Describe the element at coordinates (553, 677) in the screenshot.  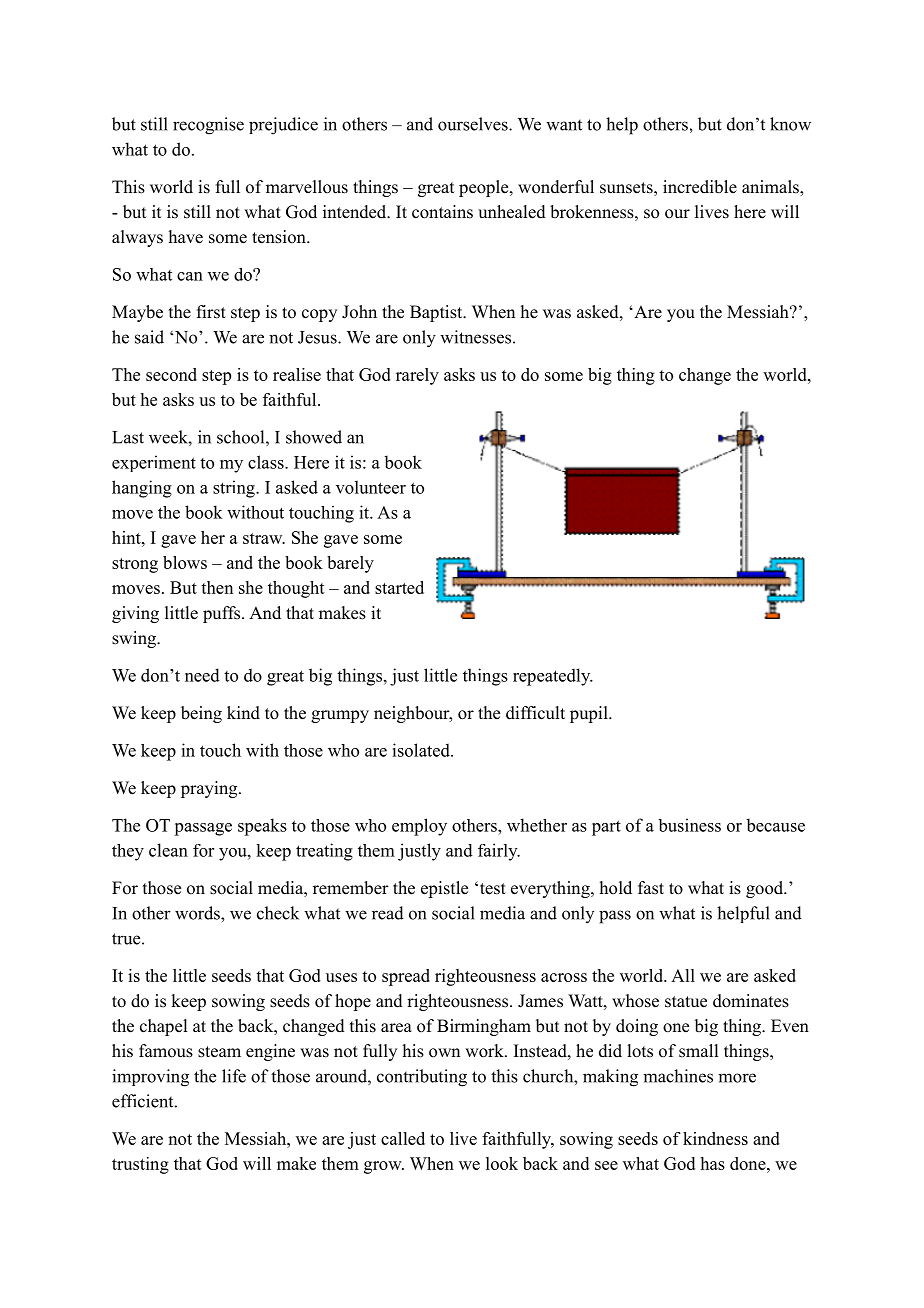
I see `repeatedly` at that location.
